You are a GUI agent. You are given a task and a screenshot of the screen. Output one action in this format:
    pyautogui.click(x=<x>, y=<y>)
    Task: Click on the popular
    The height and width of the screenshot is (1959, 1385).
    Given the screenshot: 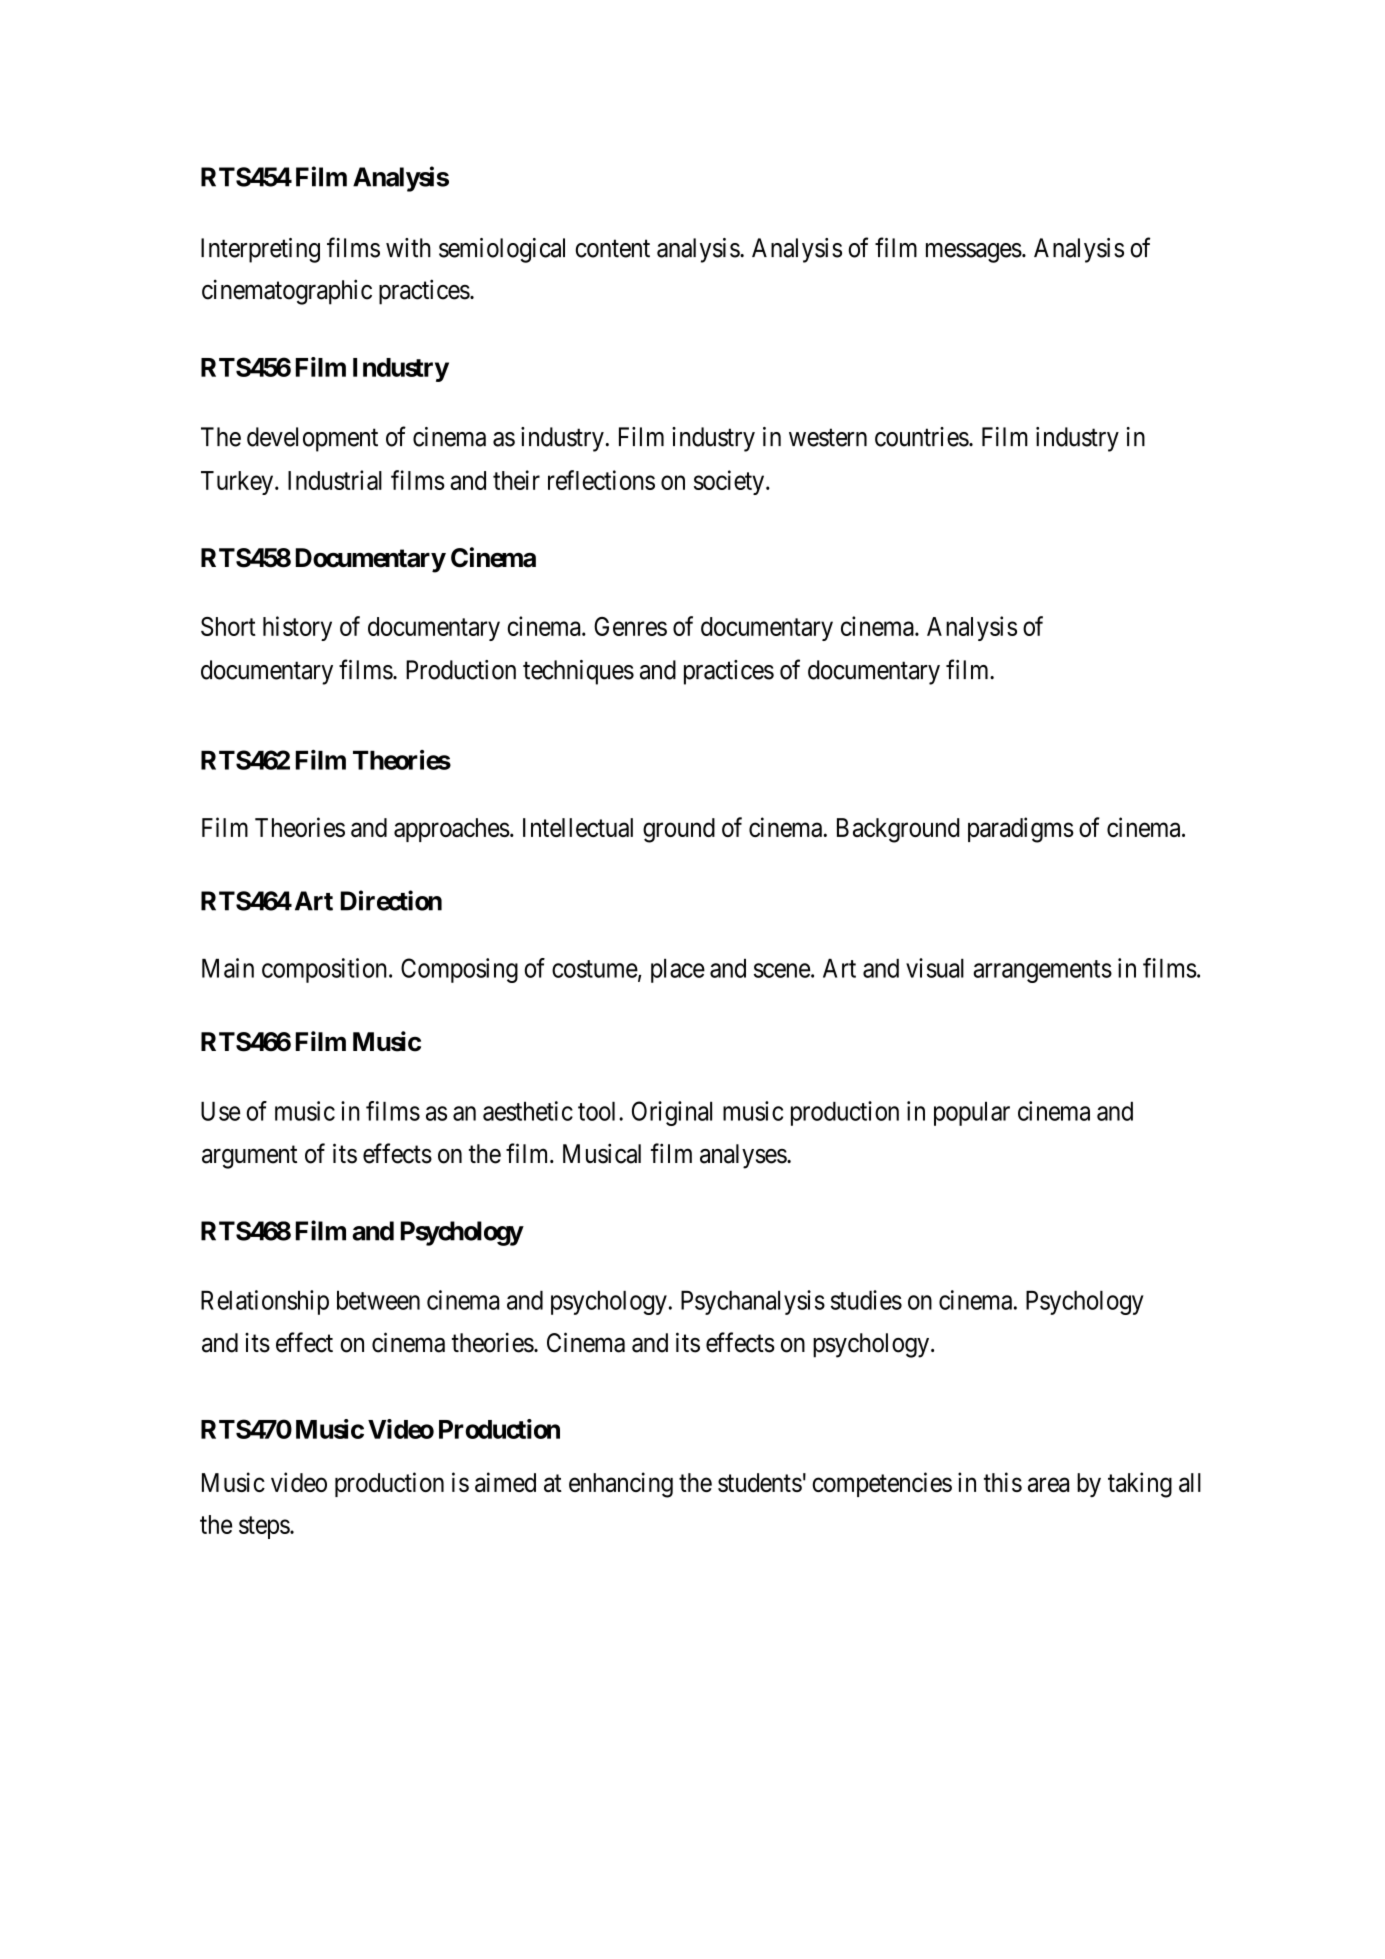 What is the action you would take?
    pyautogui.click(x=972, y=1114)
